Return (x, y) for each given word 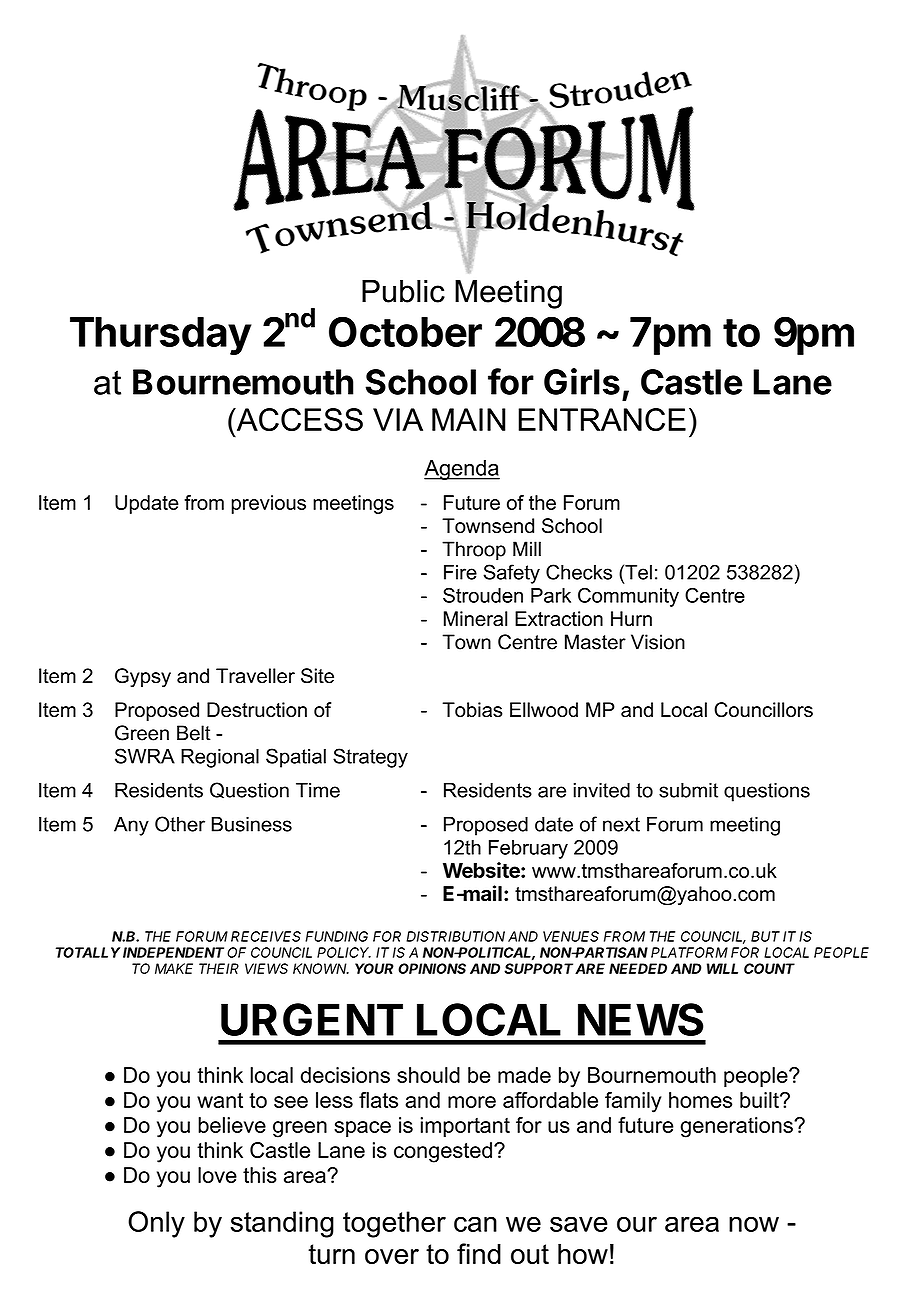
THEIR (219, 968)
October (405, 331)
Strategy (370, 758)
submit (688, 790)
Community (628, 597)
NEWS (640, 1019)
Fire (460, 572)
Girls (582, 381)
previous (268, 504)
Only (156, 1224)
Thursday (160, 336)
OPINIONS (432, 968)
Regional (220, 758)
